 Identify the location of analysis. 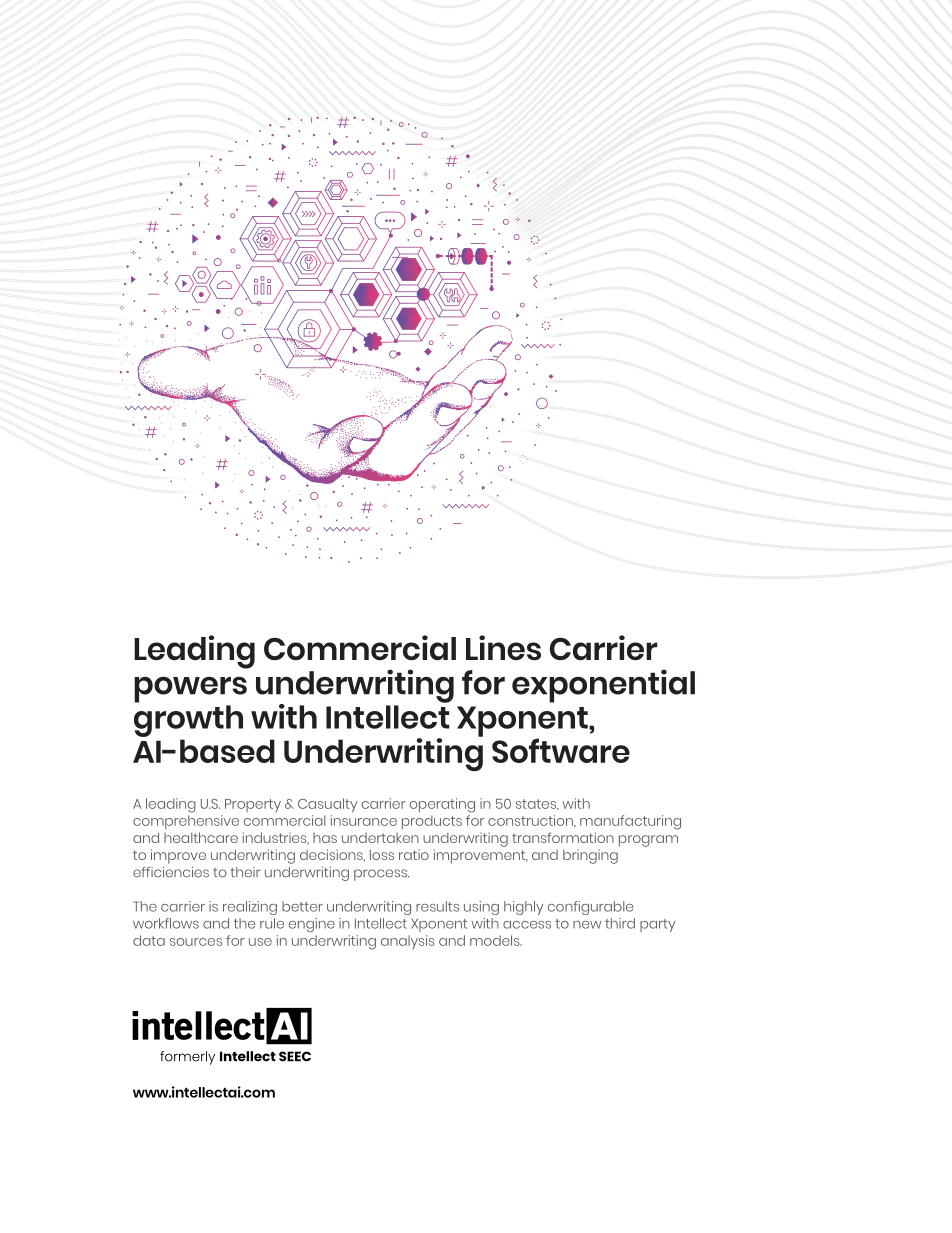
(408, 942).
